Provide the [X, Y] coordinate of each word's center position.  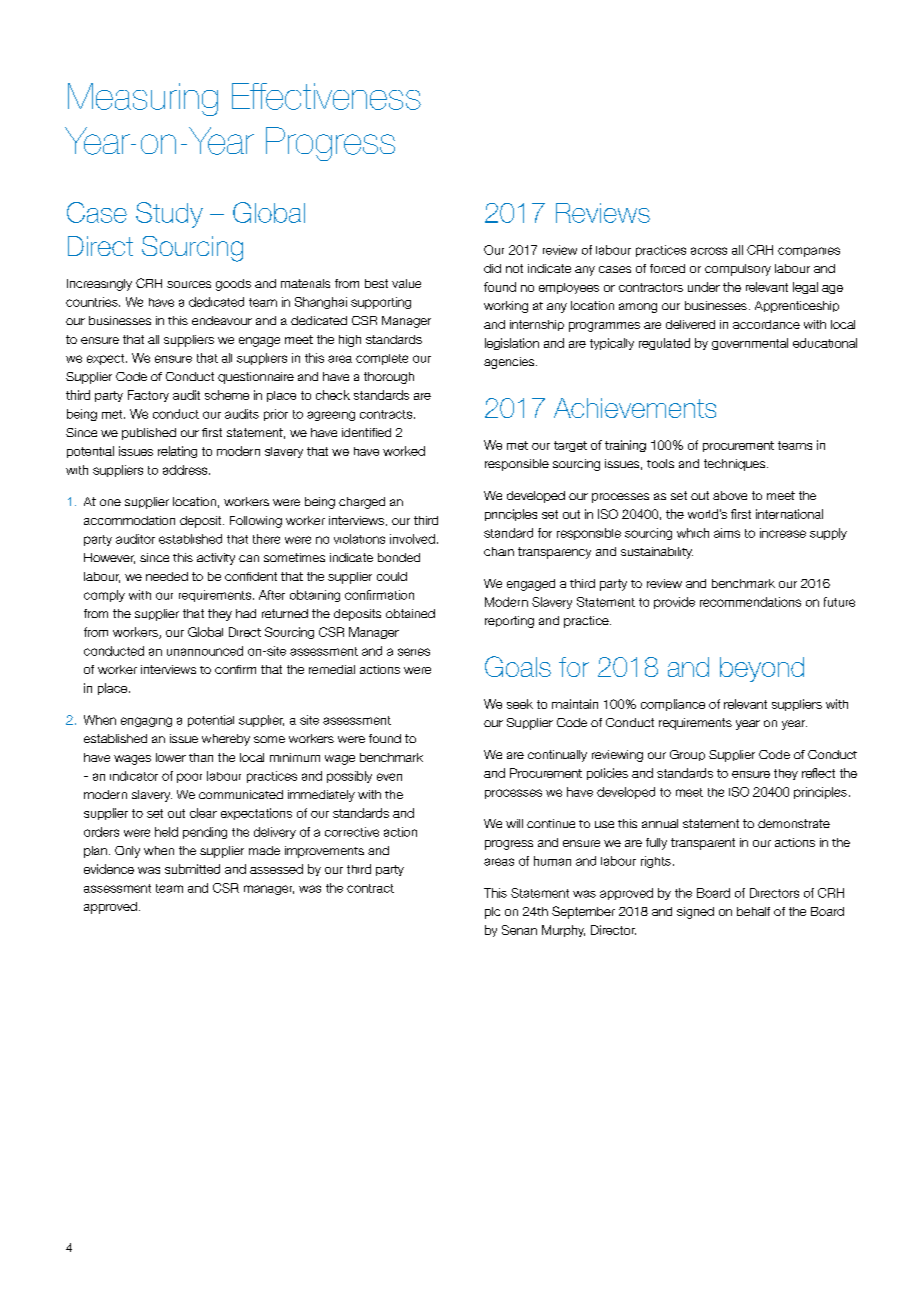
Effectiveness [326, 96]
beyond [762, 669]
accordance [766, 324]
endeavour [222, 320]
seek [520, 704]
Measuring [143, 99]
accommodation [129, 520]
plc [492, 913]
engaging [146, 722]
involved [412, 539]
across [709, 251]
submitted [192, 869]
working [506, 307]
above [730, 495]
